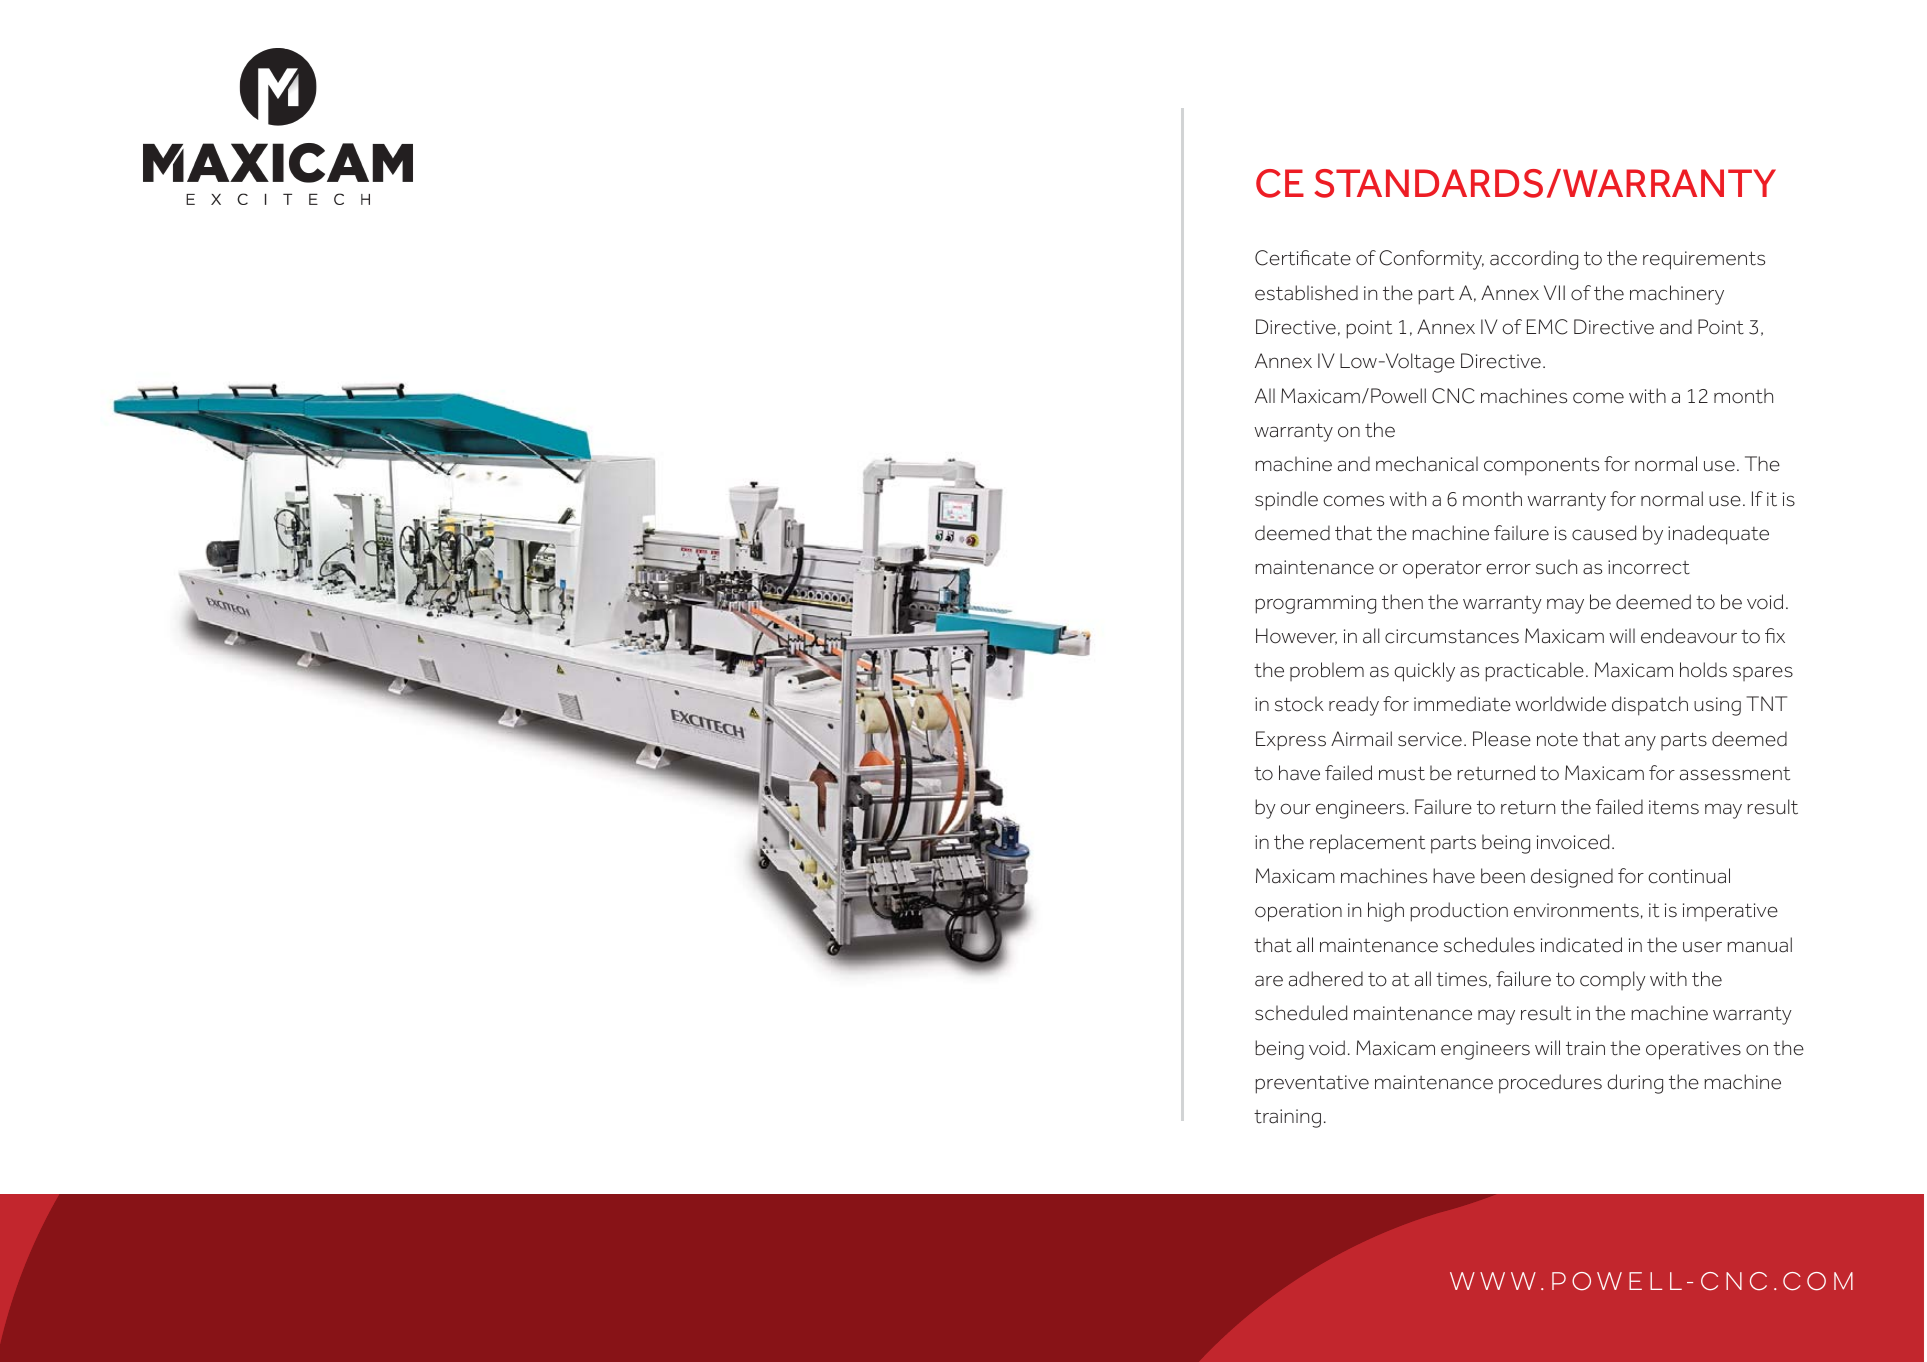 This page has height=1362, width=1927. Describe the element at coordinates (1703, 670) in the page. I see `holds` at that location.
